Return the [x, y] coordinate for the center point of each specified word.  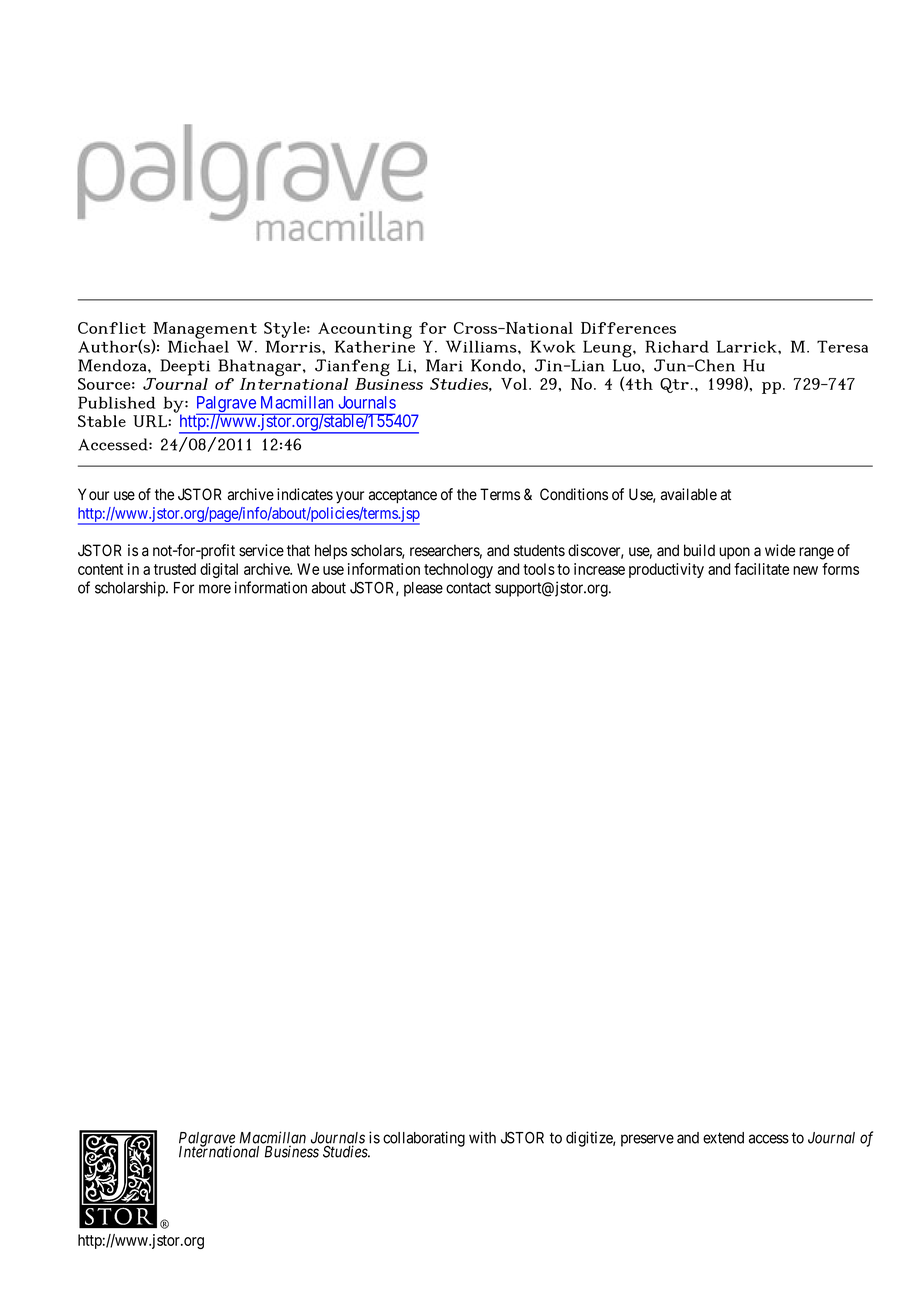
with [482, 1137]
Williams [482, 346]
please [423, 589]
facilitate [761, 569]
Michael [198, 345]
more [215, 589]
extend [723, 1138]
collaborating [424, 1139]
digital [219, 570]
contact [468, 588]
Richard [677, 346]
